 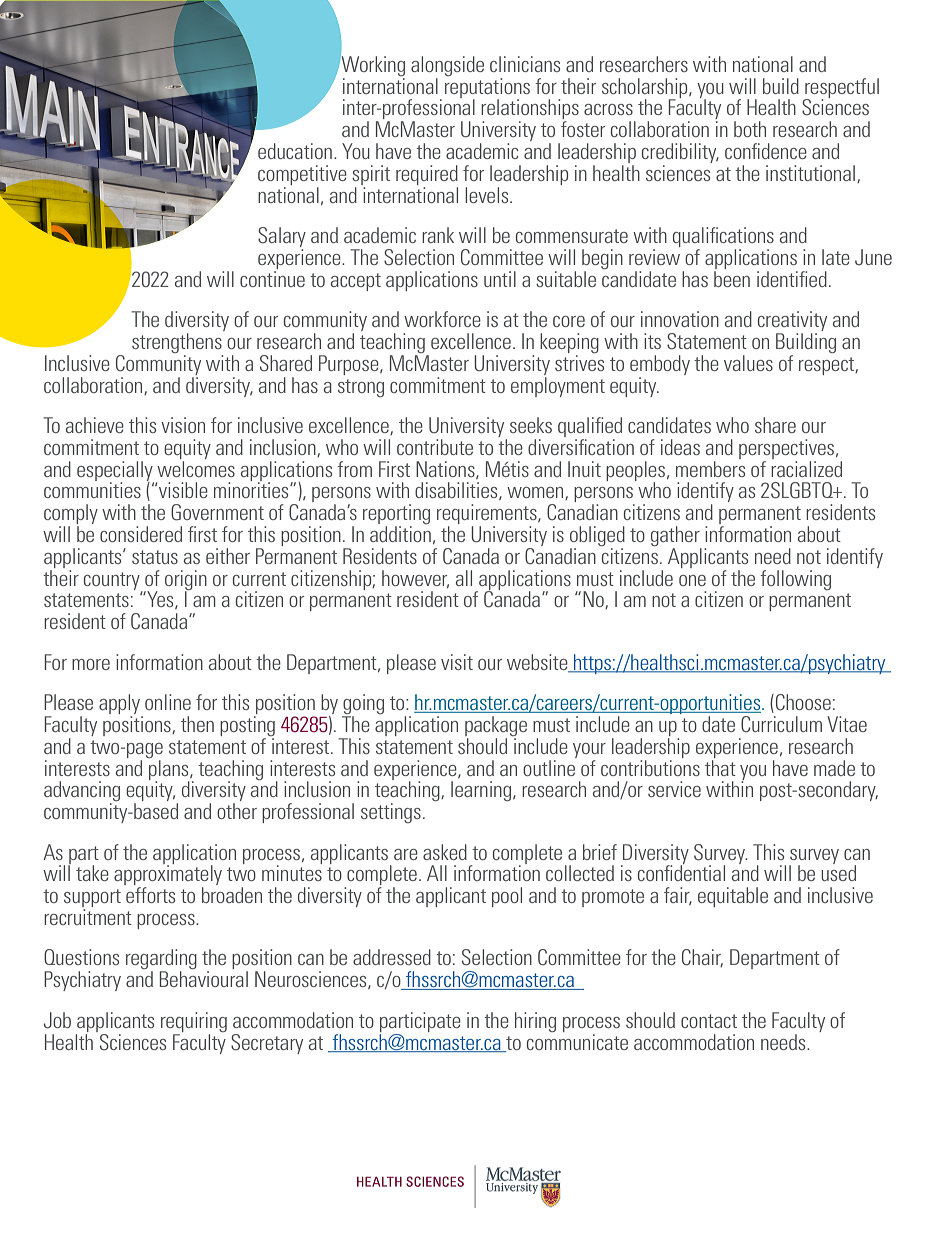 I want to click on Nations, so click(x=446, y=470).
